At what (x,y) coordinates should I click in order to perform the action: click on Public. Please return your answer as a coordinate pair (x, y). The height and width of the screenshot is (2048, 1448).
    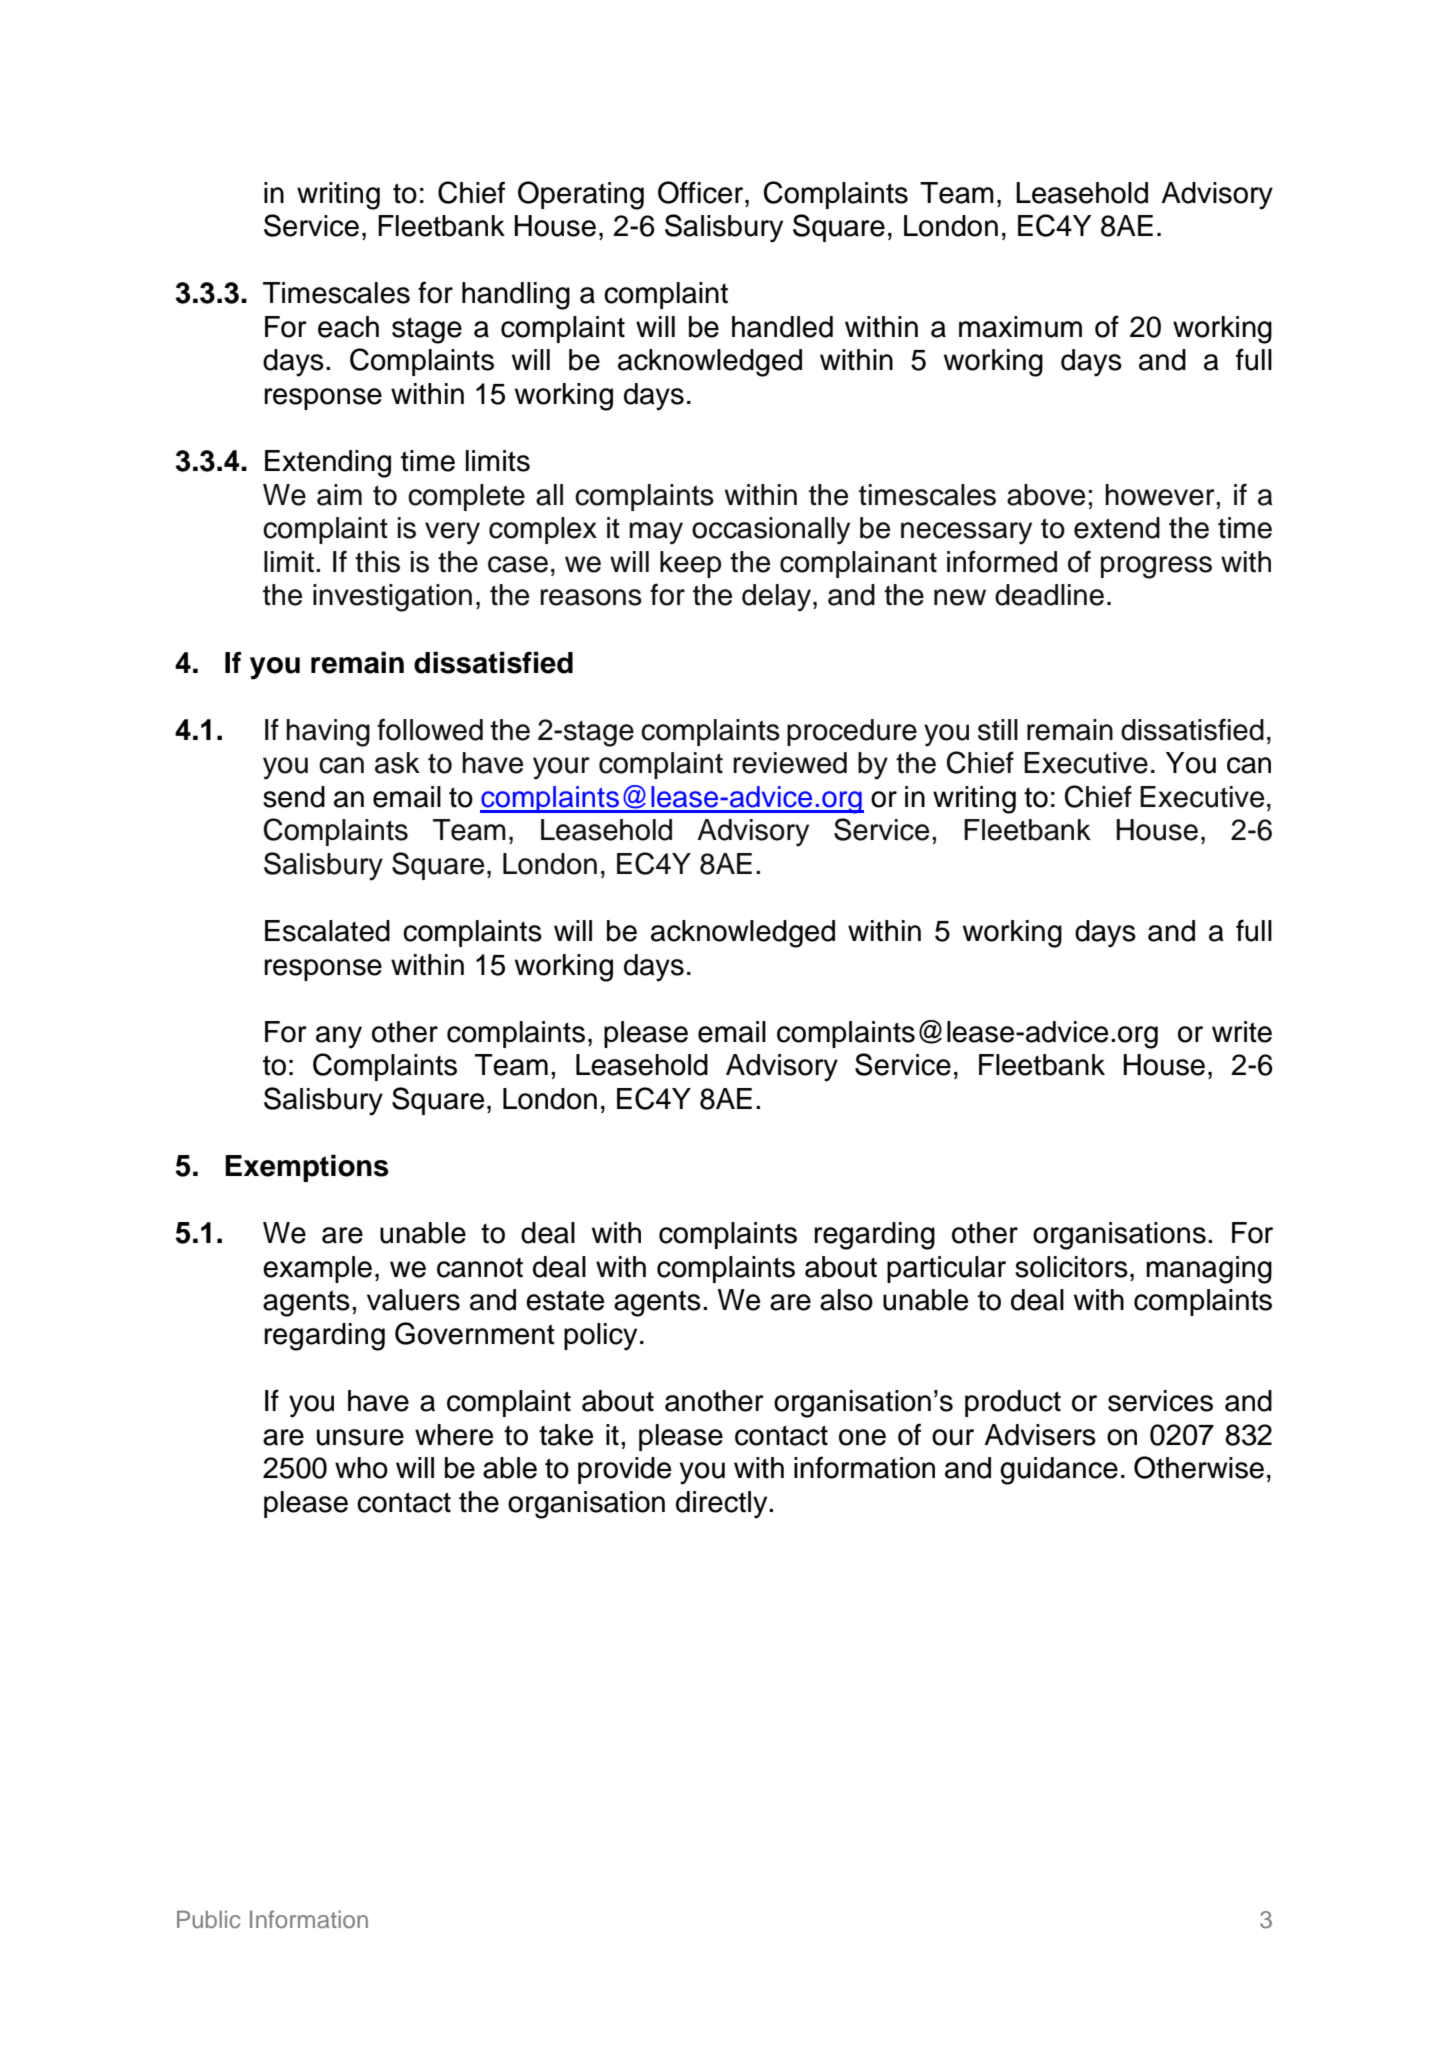
    Looking at the image, I should click on (209, 1919).
